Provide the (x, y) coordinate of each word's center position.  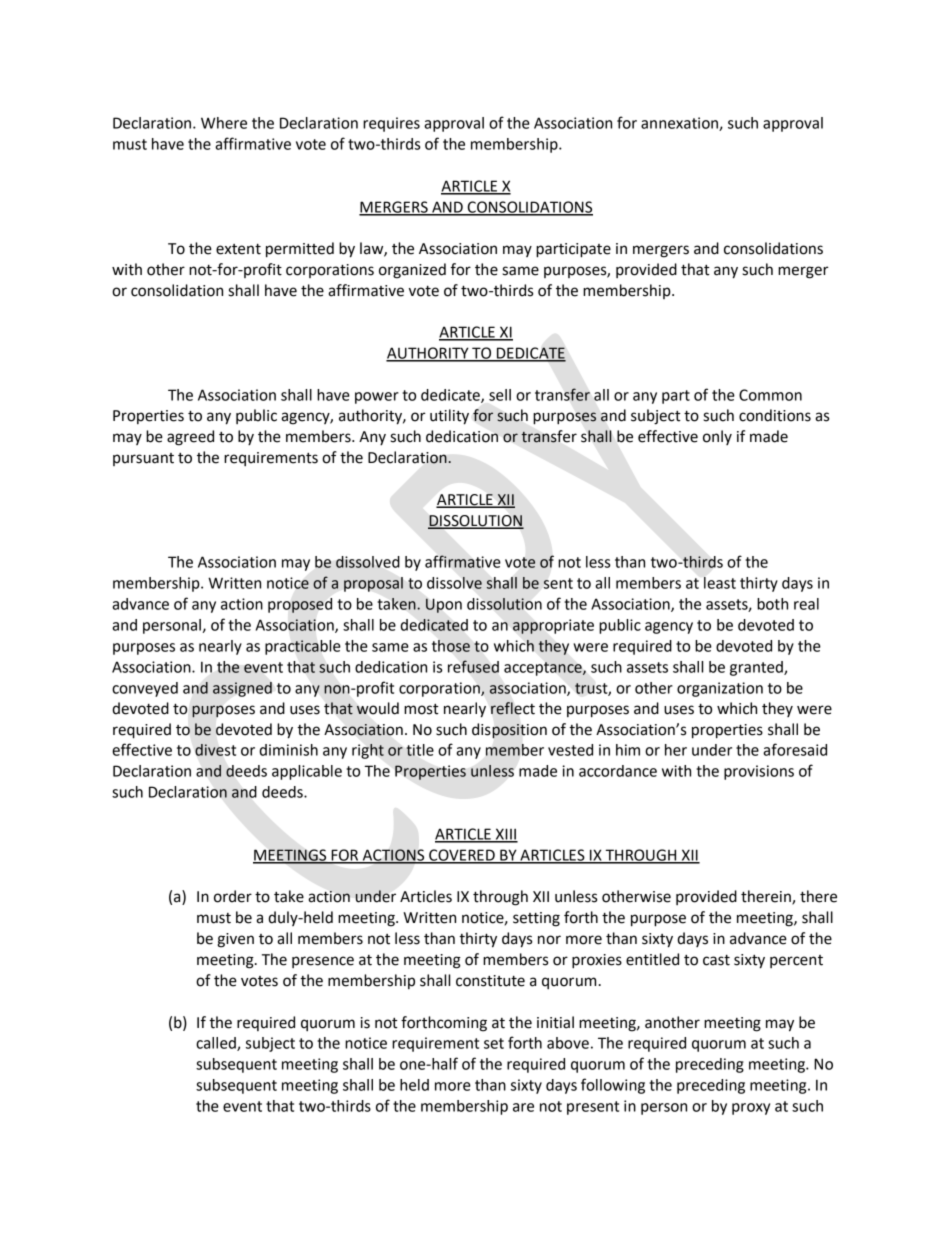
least (720, 583)
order (233, 896)
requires (391, 124)
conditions (775, 415)
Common (770, 395)
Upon (444, 605)
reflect (513, 708)
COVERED (462, 856)
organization (720, 689)
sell (500, 395)
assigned (242, 689)
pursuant (143, 459)
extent (238, 249)
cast (716, 960)
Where (224, 123)
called (217, 1044)
